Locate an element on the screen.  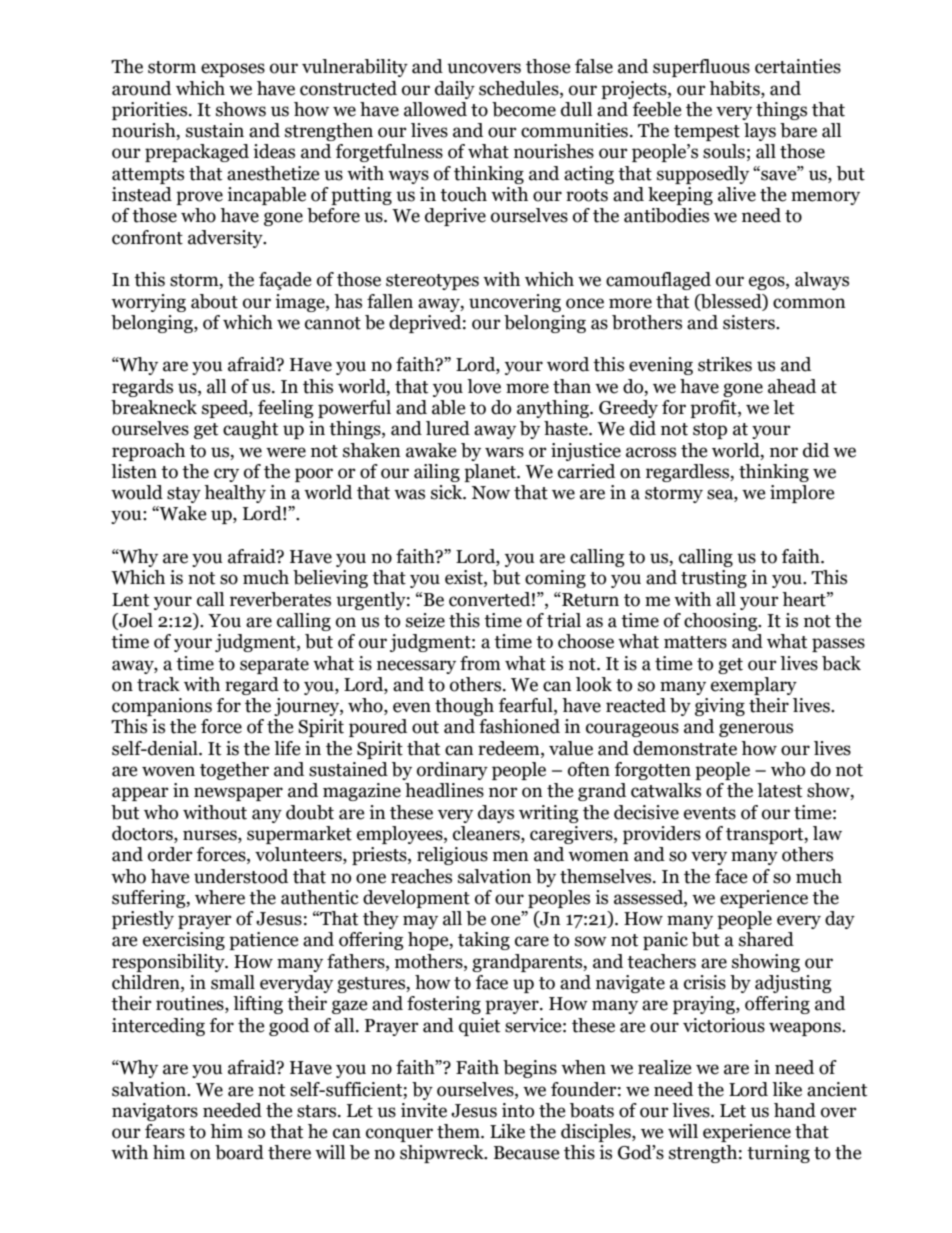
into is located at coordinates (518, 1110).
